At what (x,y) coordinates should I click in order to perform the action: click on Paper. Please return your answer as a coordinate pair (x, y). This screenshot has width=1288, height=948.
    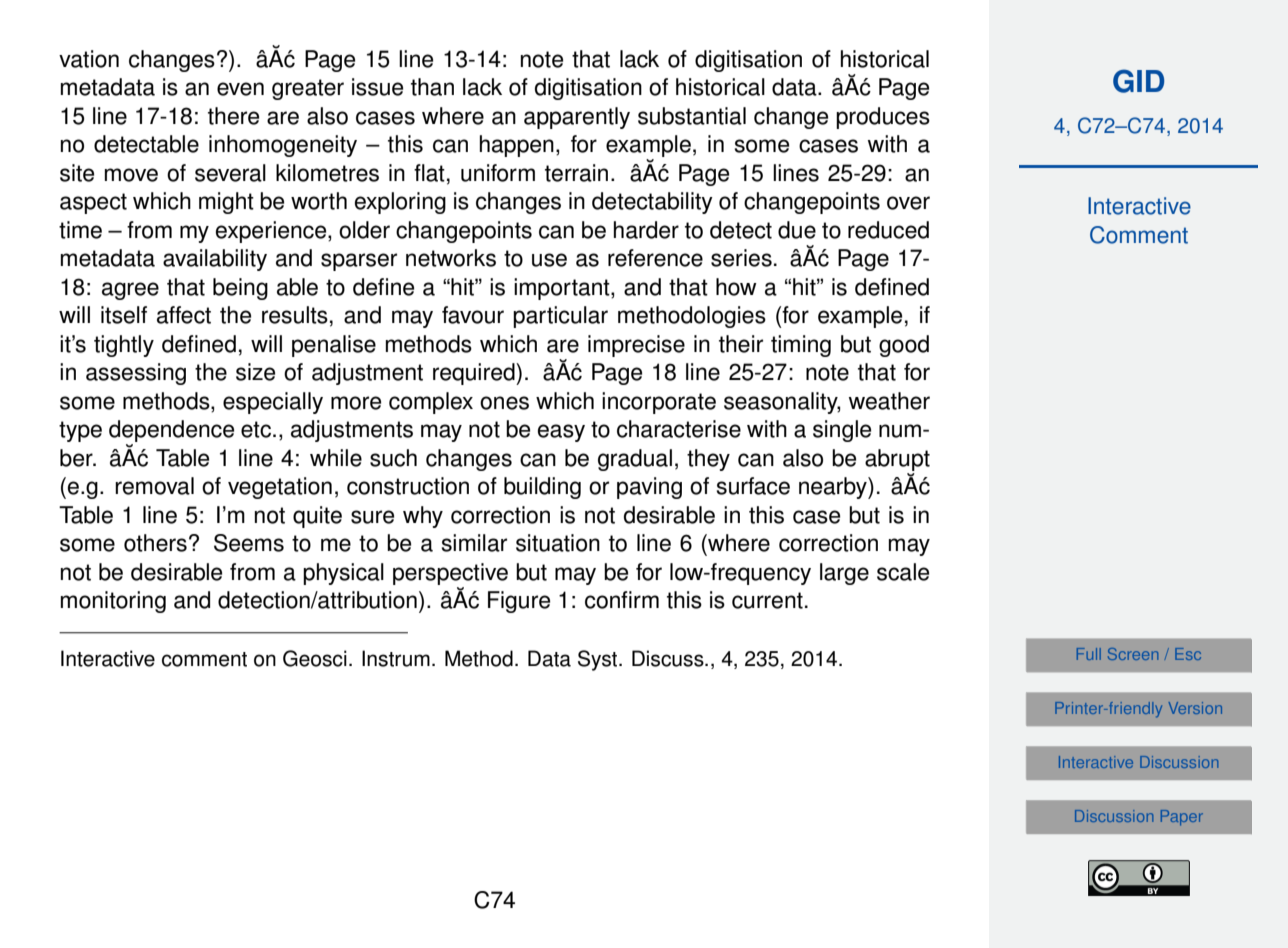
    Looking at the image, I should click on (1182, 818).
